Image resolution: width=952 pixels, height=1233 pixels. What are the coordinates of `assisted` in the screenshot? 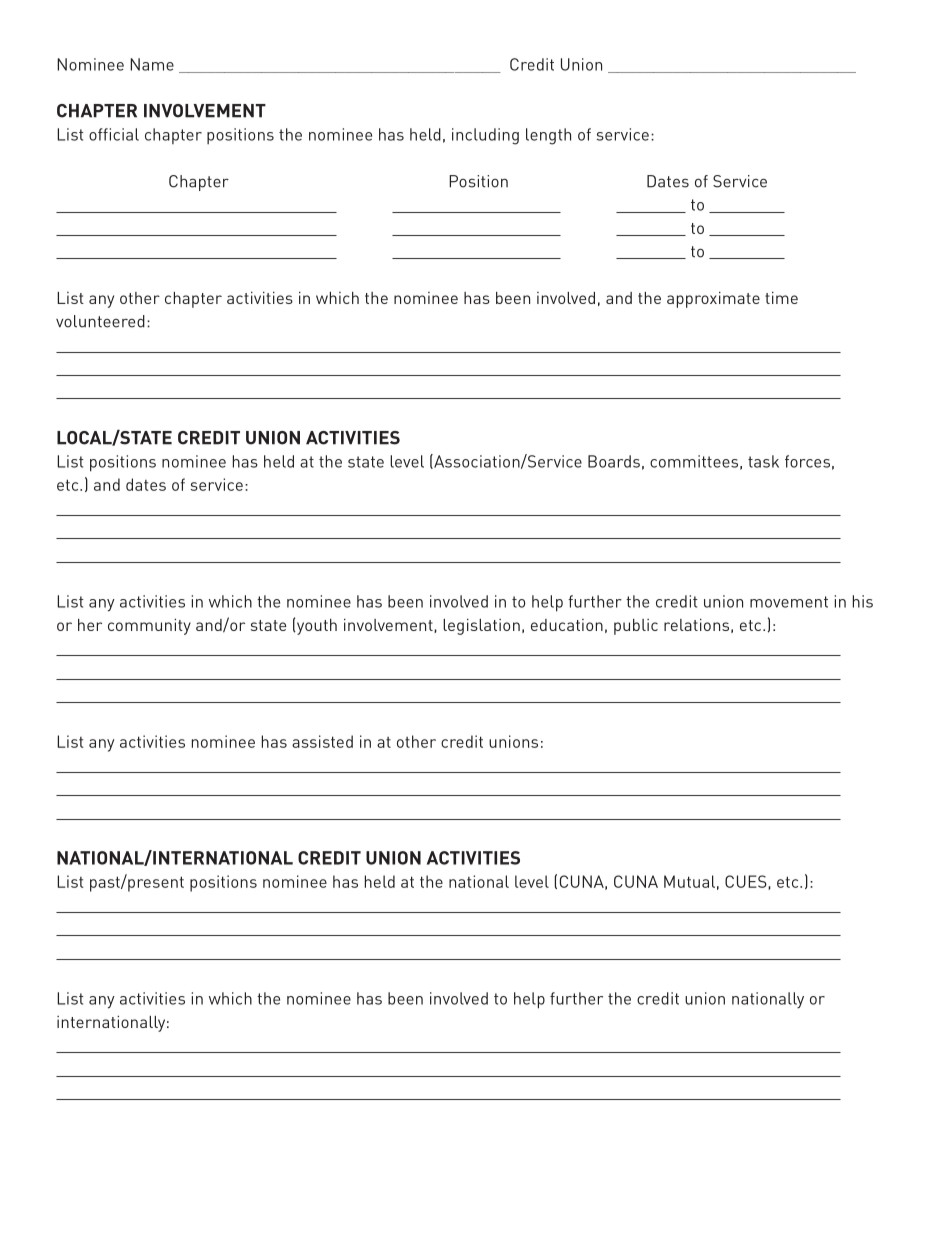 It's located at (322, 741).
